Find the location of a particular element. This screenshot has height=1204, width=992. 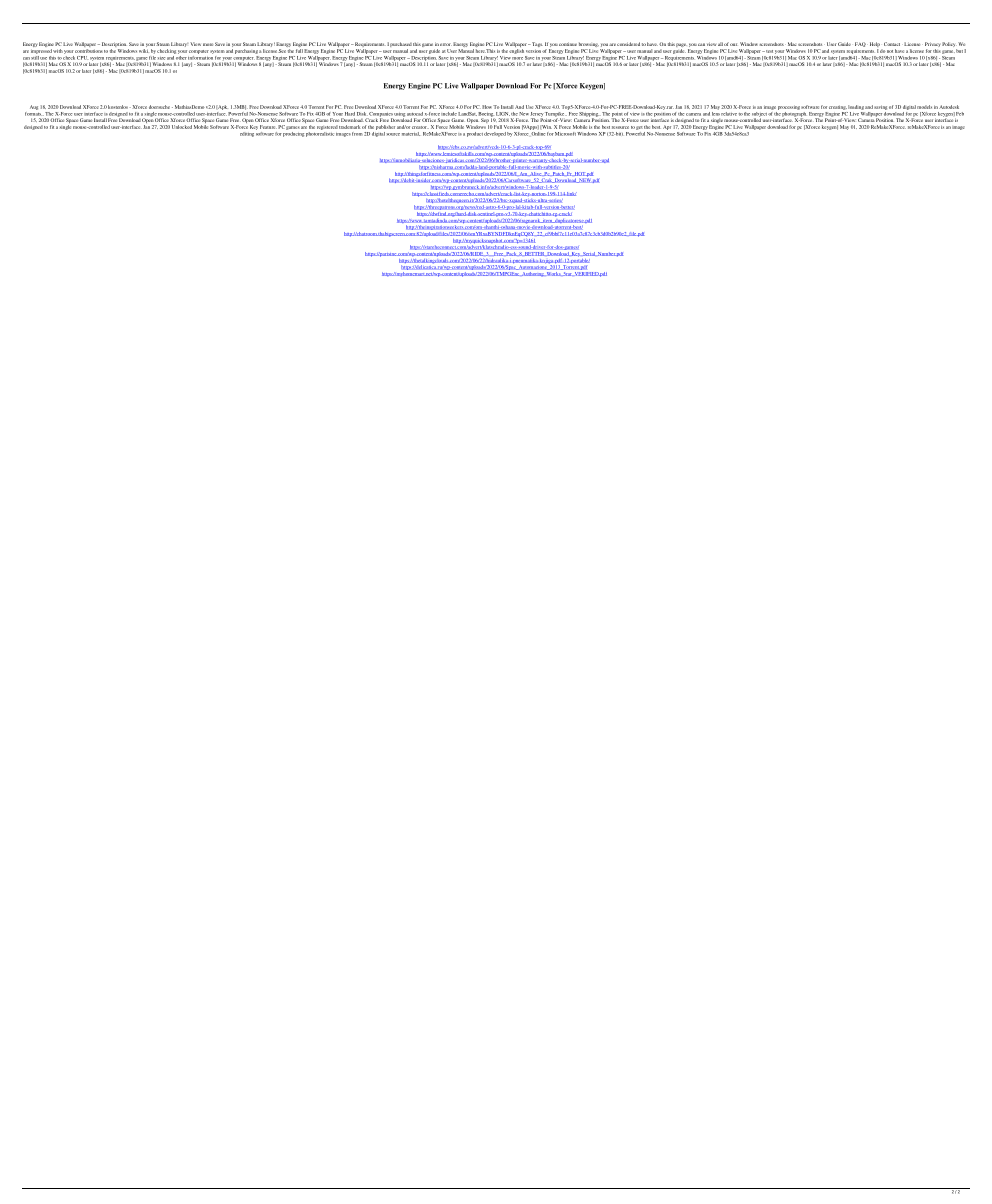

FAQ is located at coordinates (860, 44).
